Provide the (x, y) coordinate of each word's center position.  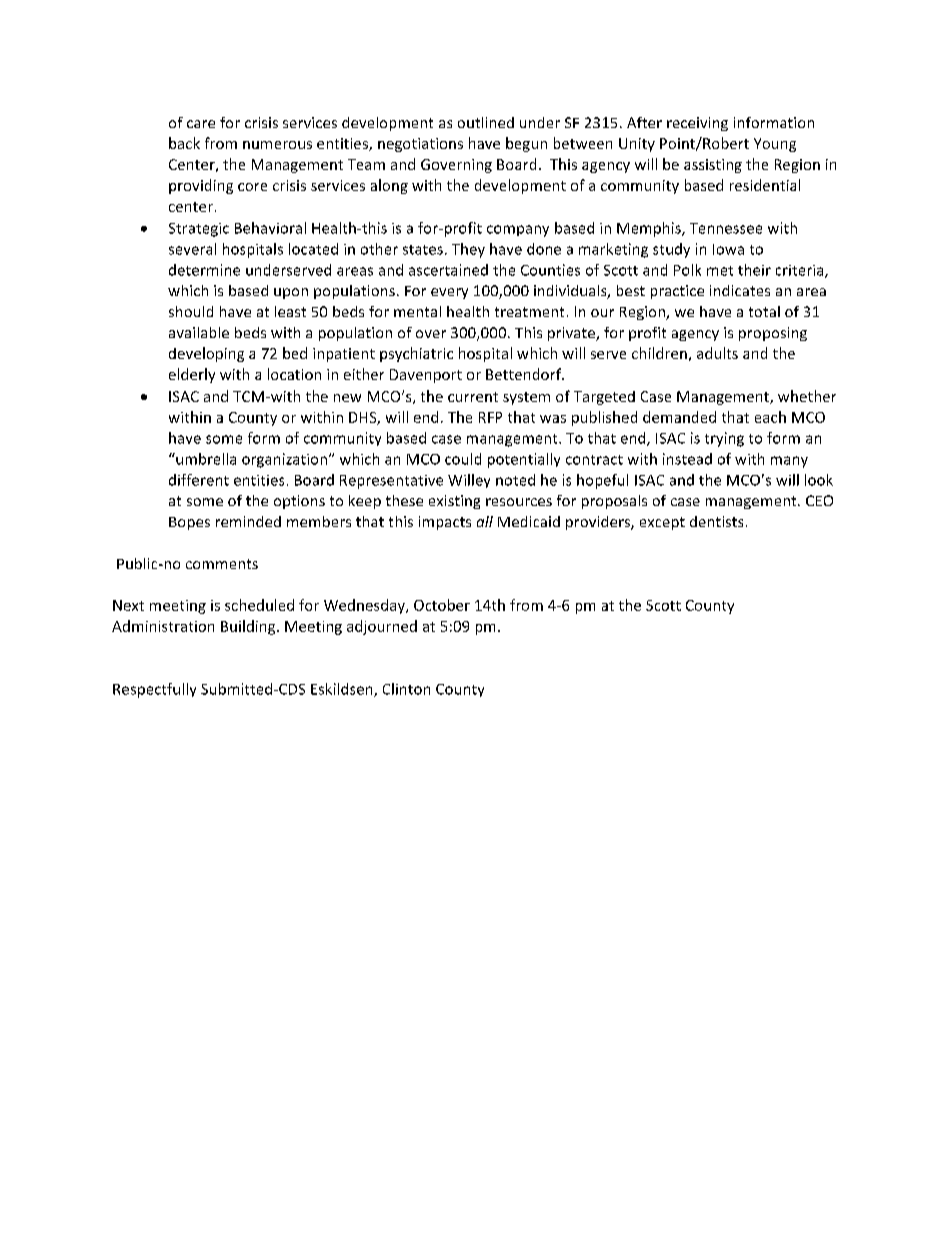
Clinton (406, 689)
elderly (192, 375)
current (473, 397)
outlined (486, 122)
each (770, 417)
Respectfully (154, 690)
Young (775, 145)
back (184, 143)
